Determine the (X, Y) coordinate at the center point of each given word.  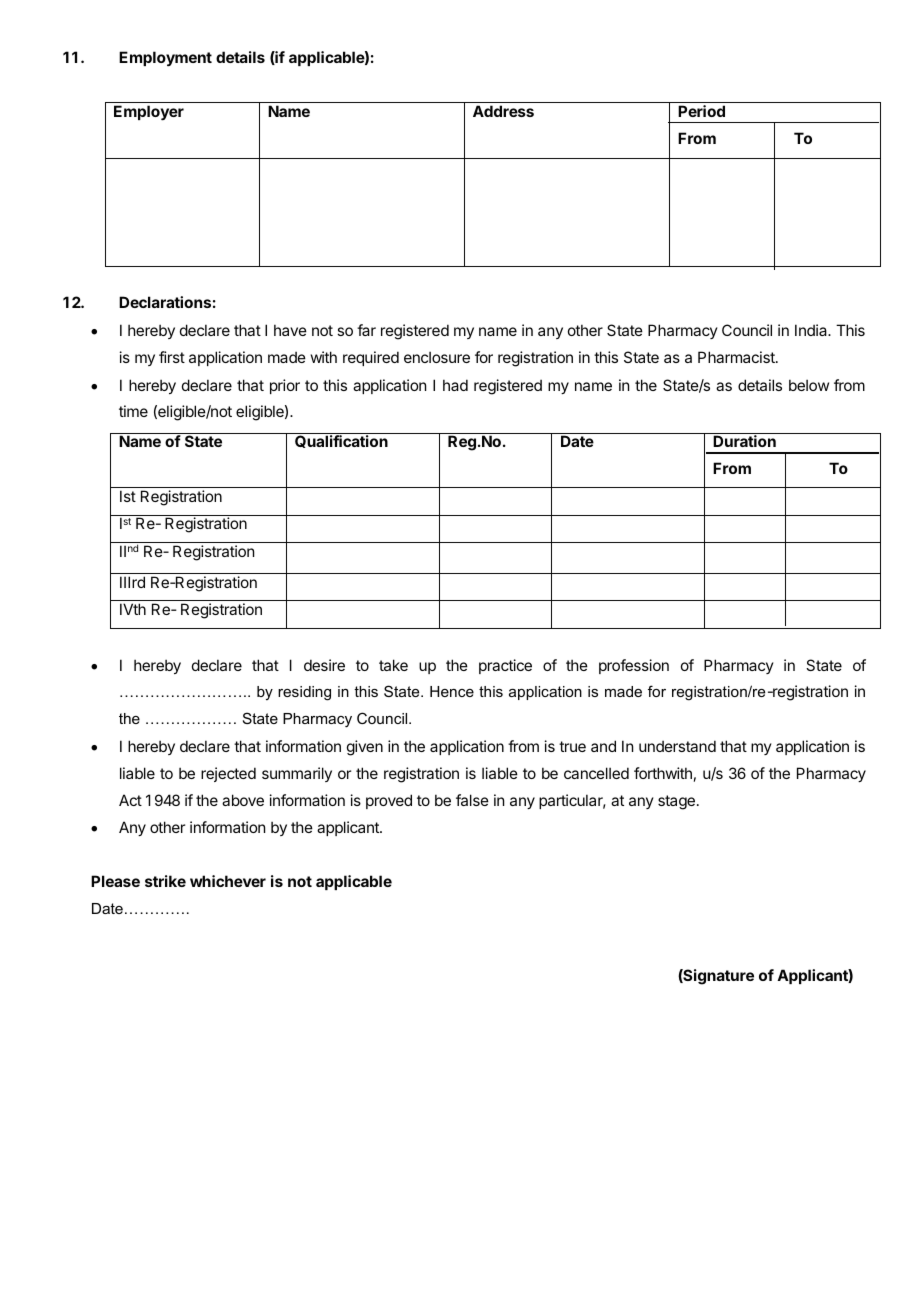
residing (304, 693)
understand (677, 746)
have (290, 330)
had (455, 385)
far (366, 330)
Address (503, 111)
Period (701, 111)
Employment (165, 58)
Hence (452, 691)
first (172, 357)
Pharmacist (737, 357)
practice (505, 666)
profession (634, 666)
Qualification (341, 441)
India (812, 330)
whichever (228, 881)
